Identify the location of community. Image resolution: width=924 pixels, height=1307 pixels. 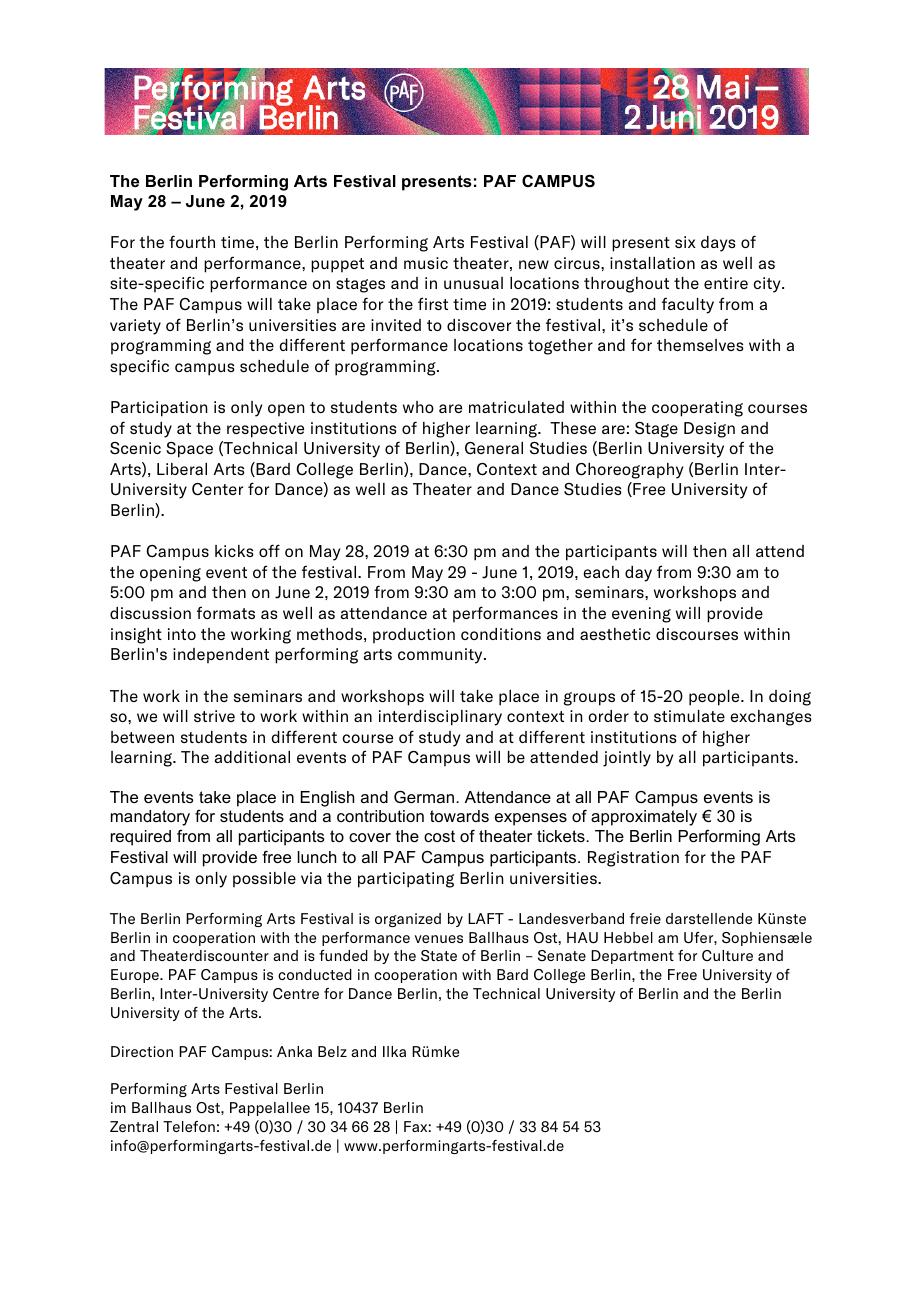
(441, 656).
